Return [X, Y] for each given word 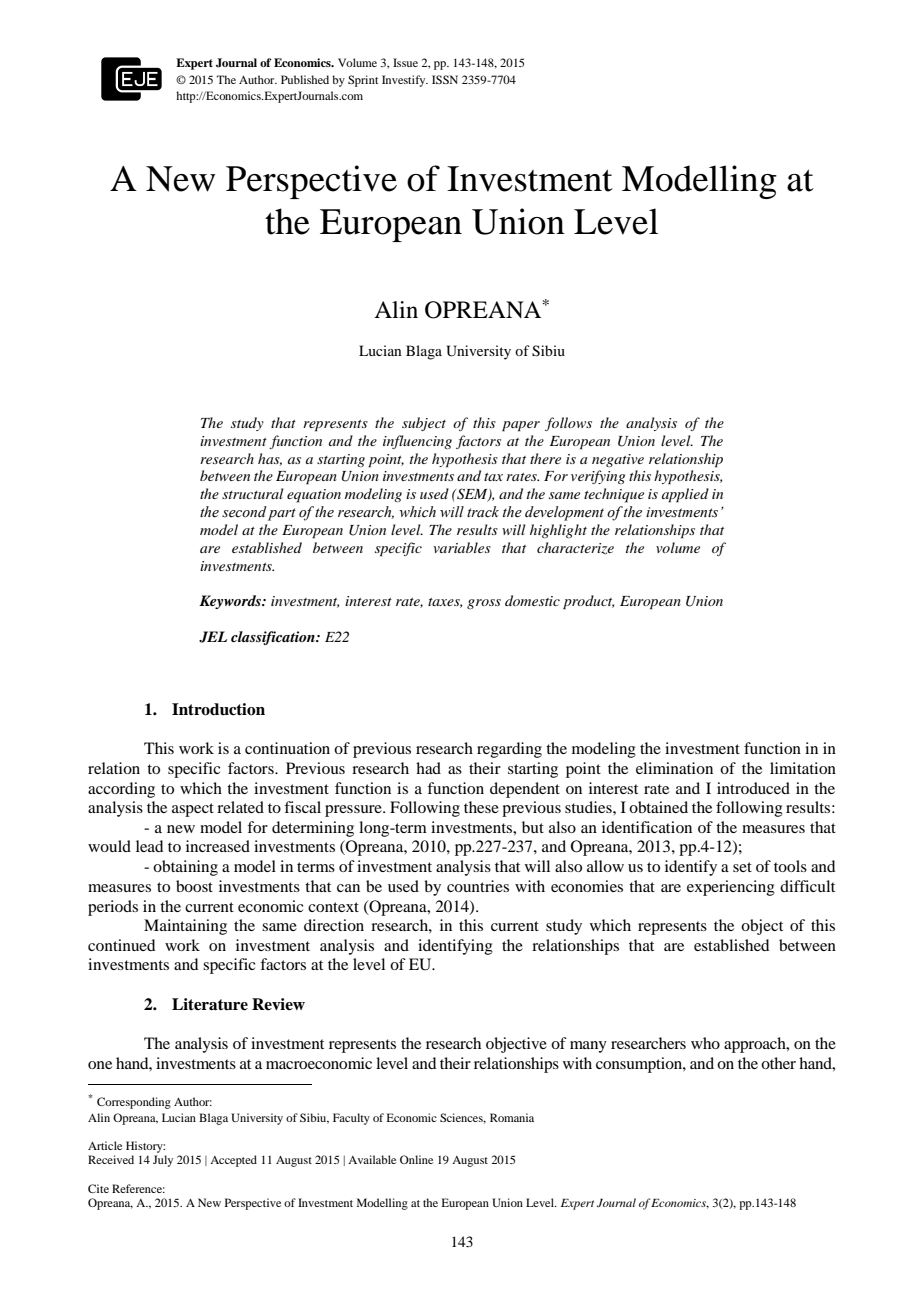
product [588, 602]
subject [424, 424]
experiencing [731, 888]
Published [305, 79]
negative [618, 460]
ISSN [445, 79]
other [778, 1063]
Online [416, 1159]
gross [484, 604]
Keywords [231, 602]
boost [194, 886]
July [163, 1161]
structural [252, 493]
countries [478, 886]
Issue [405, 62]
